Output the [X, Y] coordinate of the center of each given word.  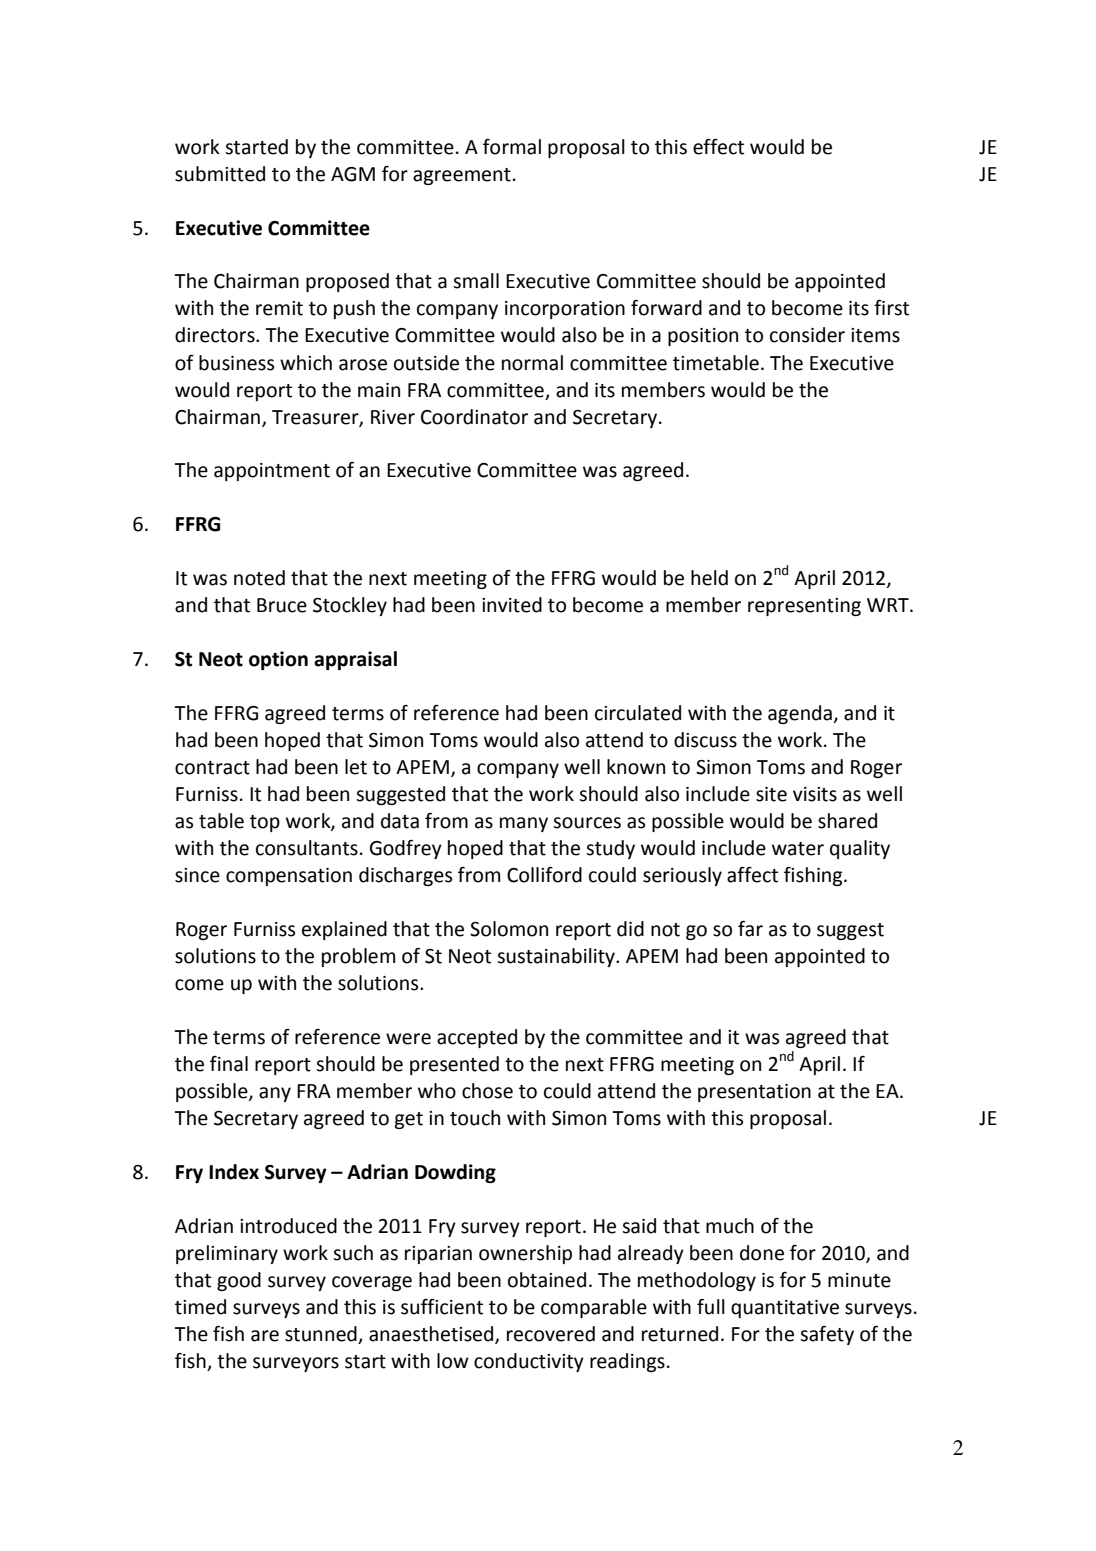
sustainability [557, 957]
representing [804, 607]
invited [512, 605]
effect [718, 146]
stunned [322, 1335]
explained [344, 930]
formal [512, 147]
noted [259, 578]
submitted [220, 174]
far [750, 929]
